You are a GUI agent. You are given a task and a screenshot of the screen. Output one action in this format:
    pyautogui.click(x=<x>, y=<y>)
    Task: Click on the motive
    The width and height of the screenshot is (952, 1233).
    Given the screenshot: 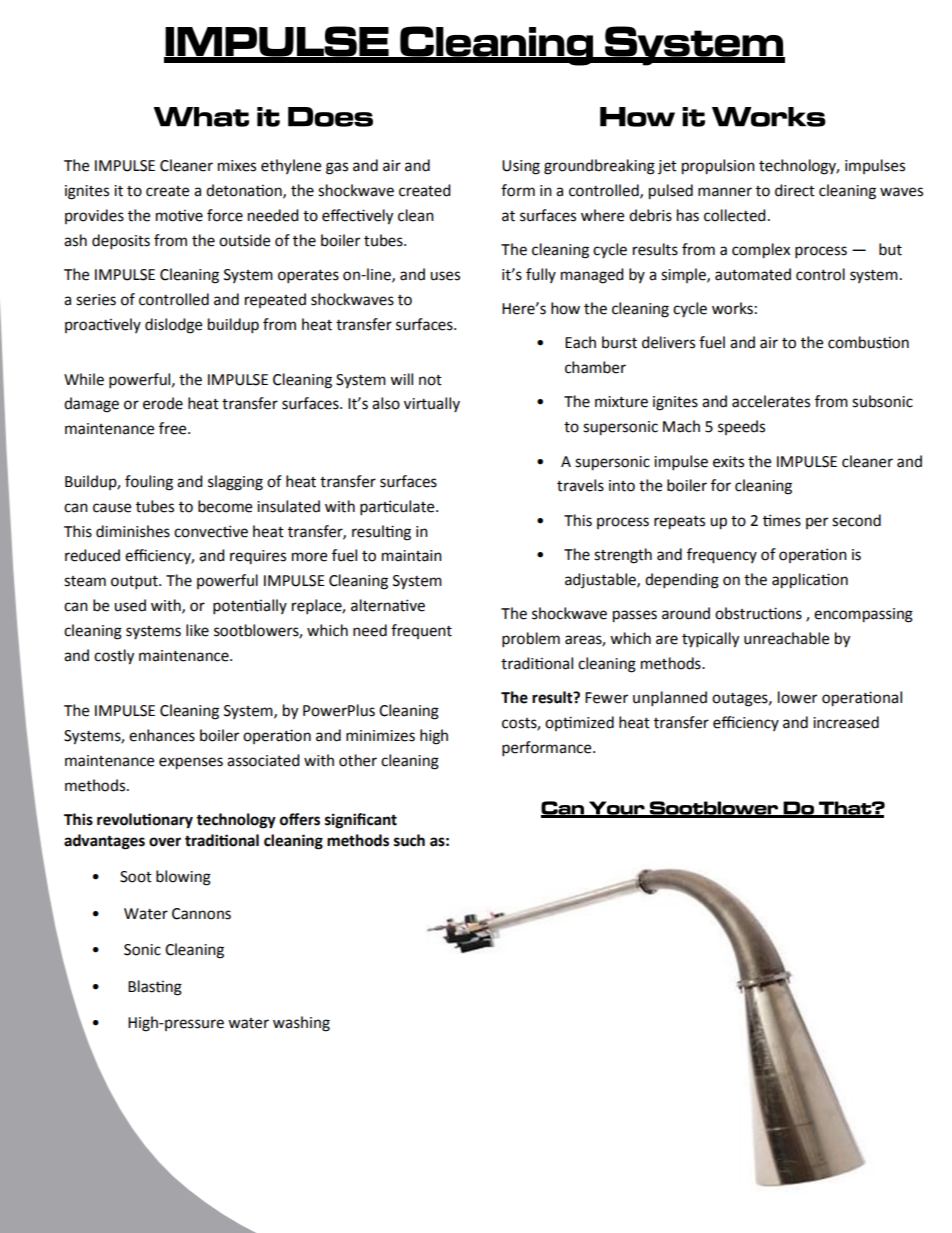 What is the action you would take?
    pyautogui.click(x=179, y=215)
